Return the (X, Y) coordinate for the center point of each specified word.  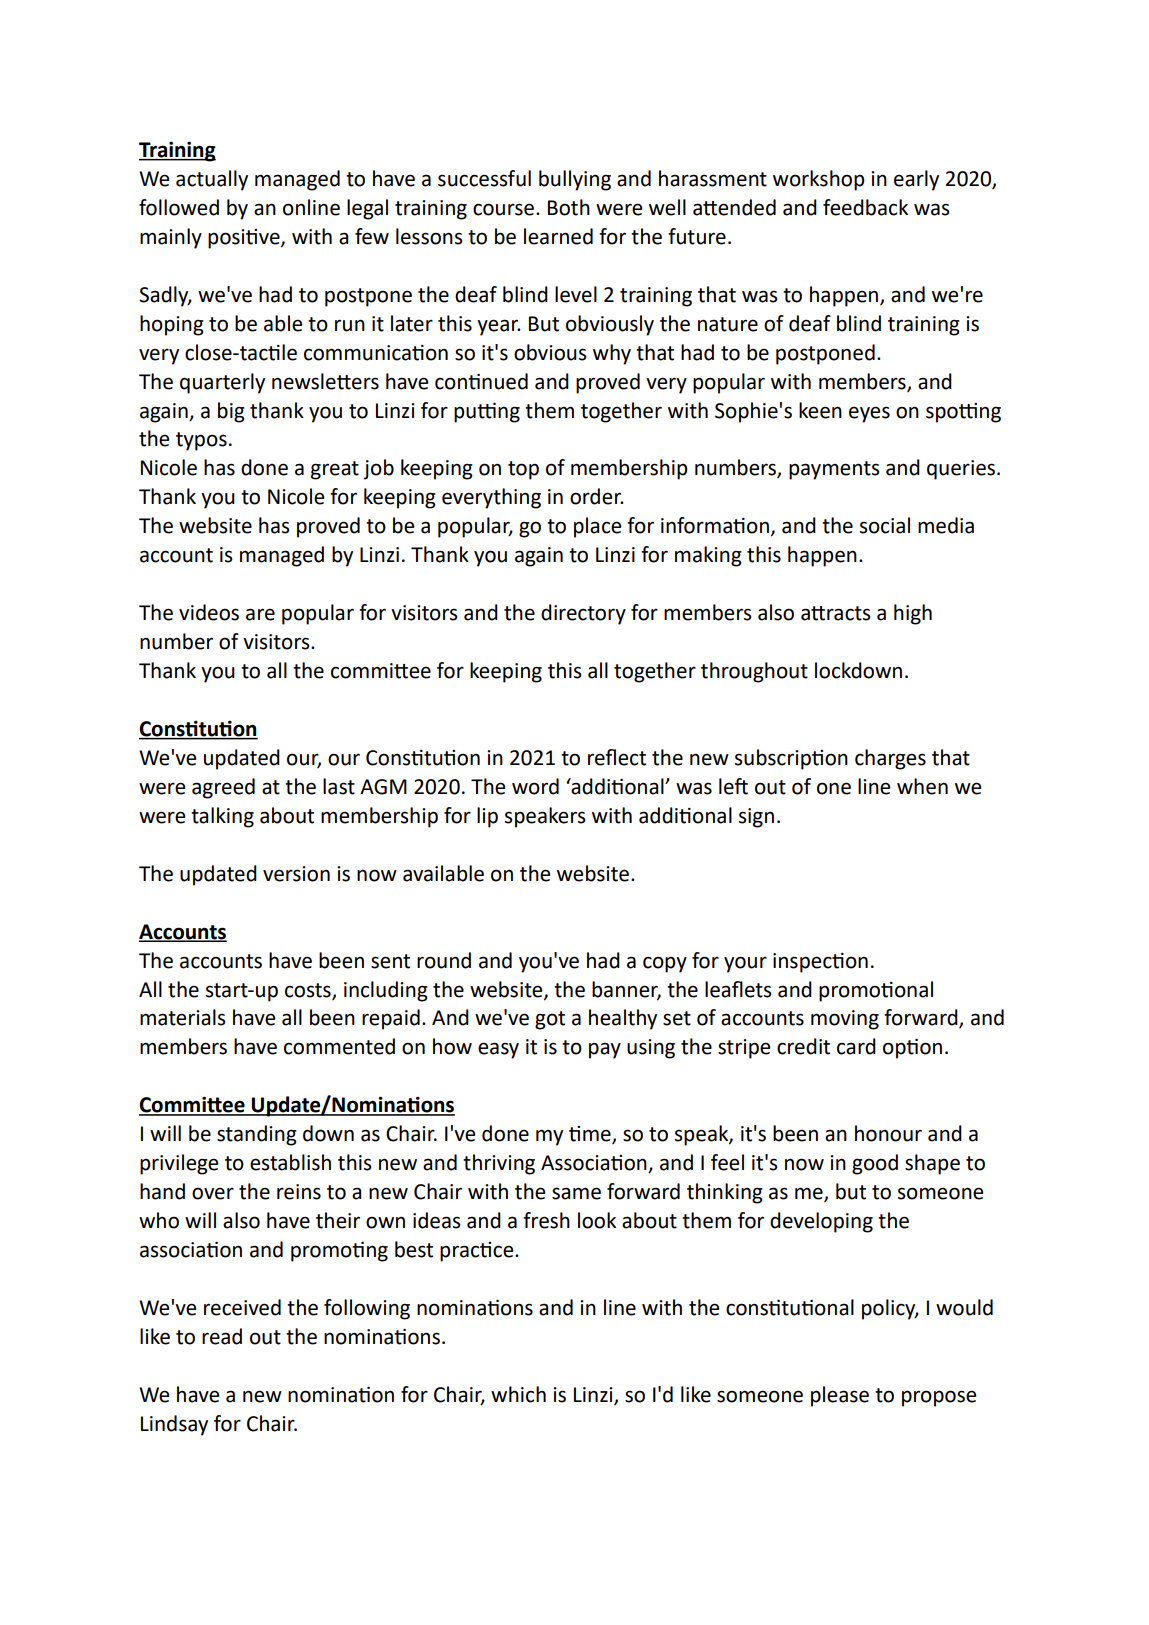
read (222, 1336)
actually (212, 180)
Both (569, 207)
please (840, 1396)
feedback (865, 207)
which (518, 1394)
